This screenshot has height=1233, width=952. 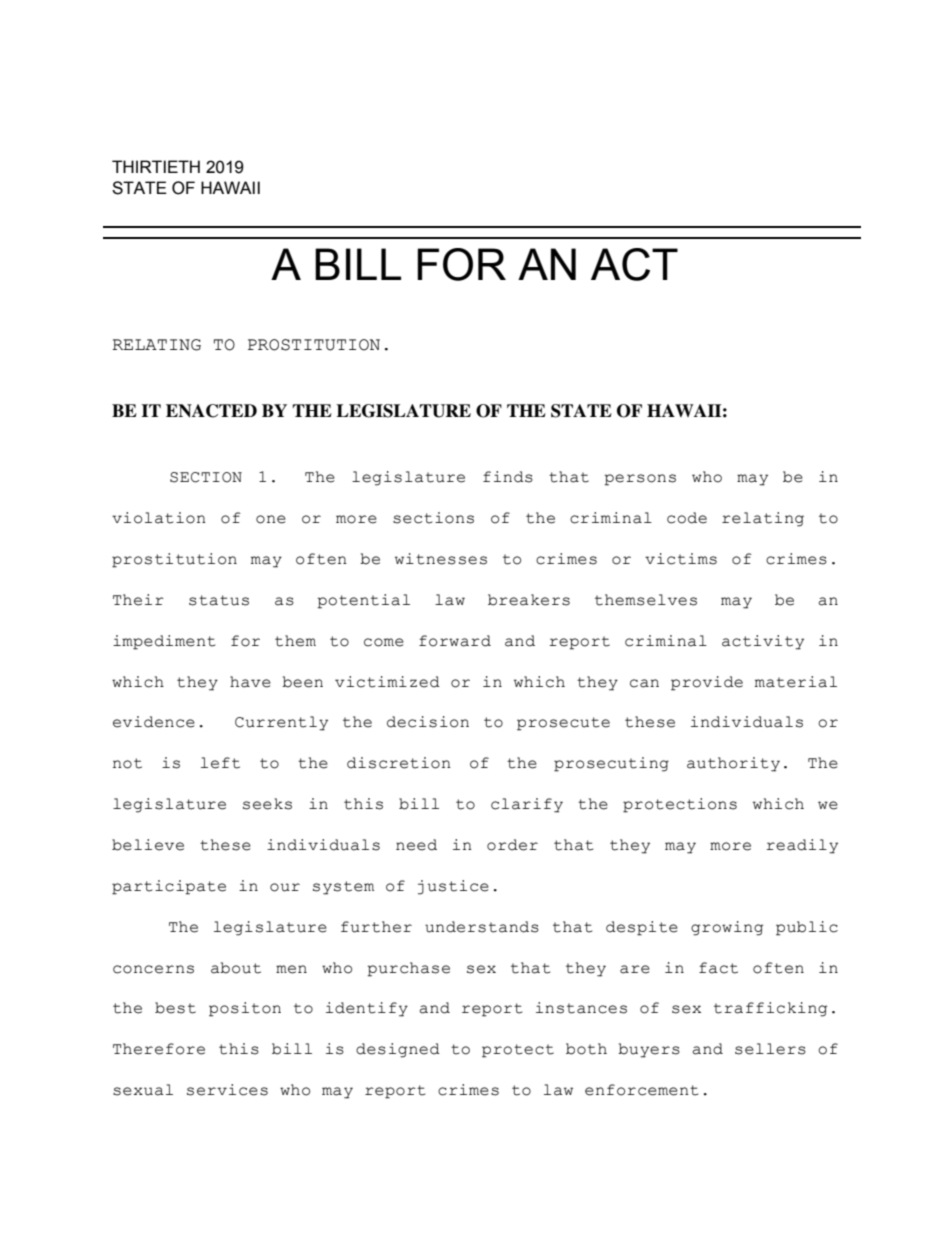 I want to click on finds, so click(x=508, y=477).
